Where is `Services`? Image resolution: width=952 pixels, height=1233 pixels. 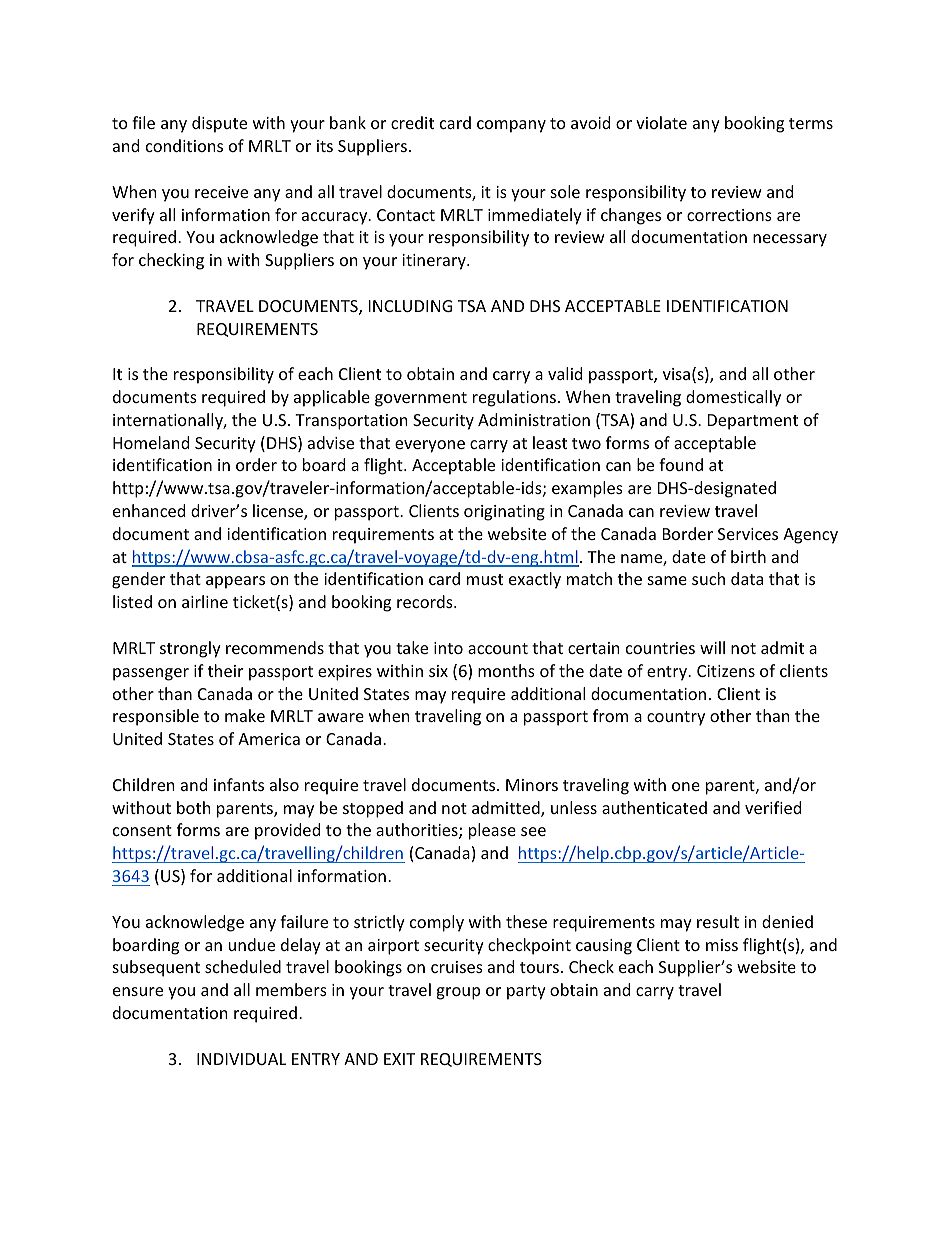
Services is located at coordinates (748, 534).
